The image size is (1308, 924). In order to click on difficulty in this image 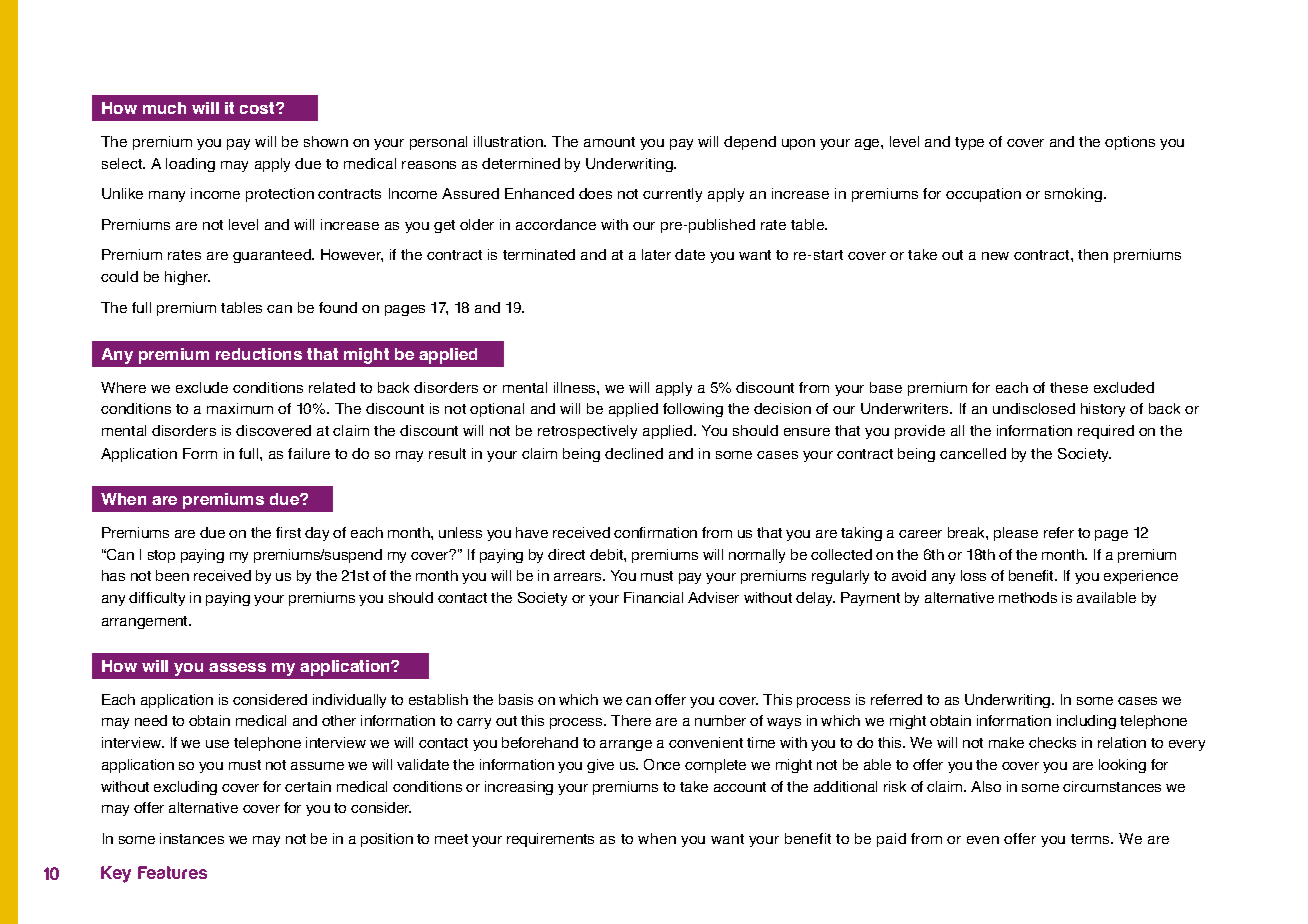, I will do `click(157, 599)`.
